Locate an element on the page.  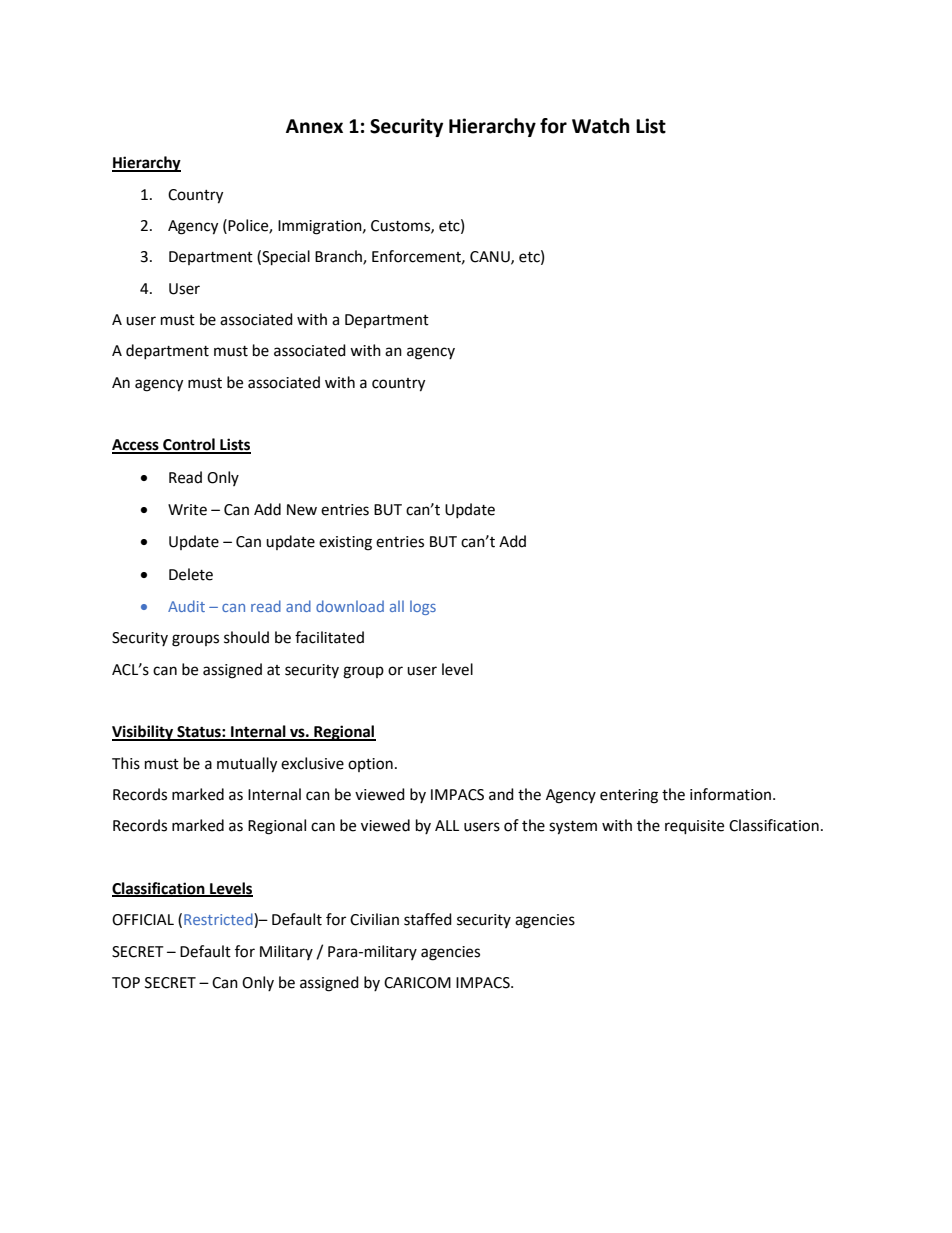
entering is located at coordinates (629, 796).
